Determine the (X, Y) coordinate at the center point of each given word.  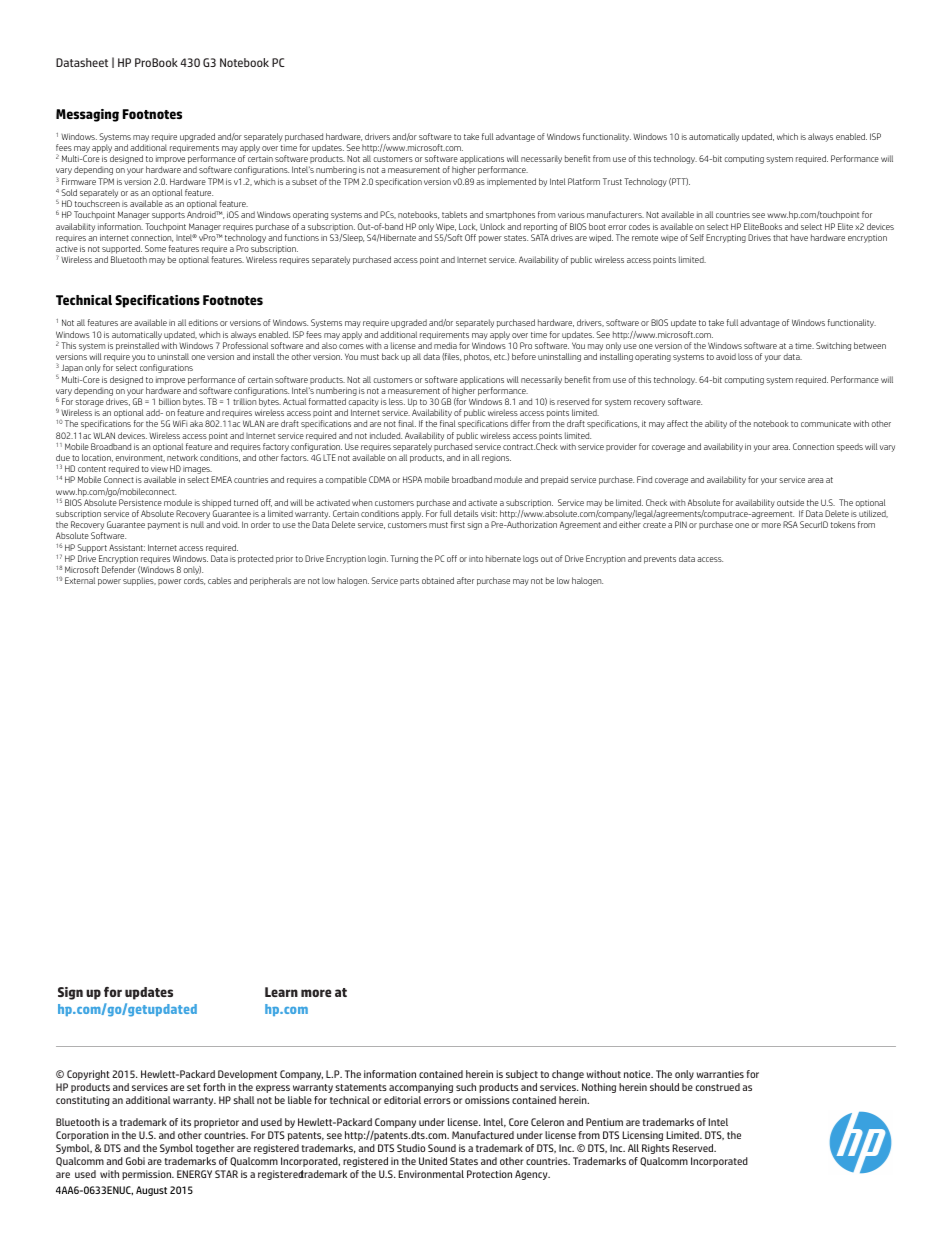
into (476, 559)
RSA (790, 524)
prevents (660, 560)
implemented (511, 182)
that (780, 237)
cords (194, 581)
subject (522, 1075)
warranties (720, 1074)
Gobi (135, 1161)
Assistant (127, 547)
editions (203, 322)
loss (745, 356)
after (465, 580)
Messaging (87, 115)
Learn (281, 992)
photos (477, 357)
